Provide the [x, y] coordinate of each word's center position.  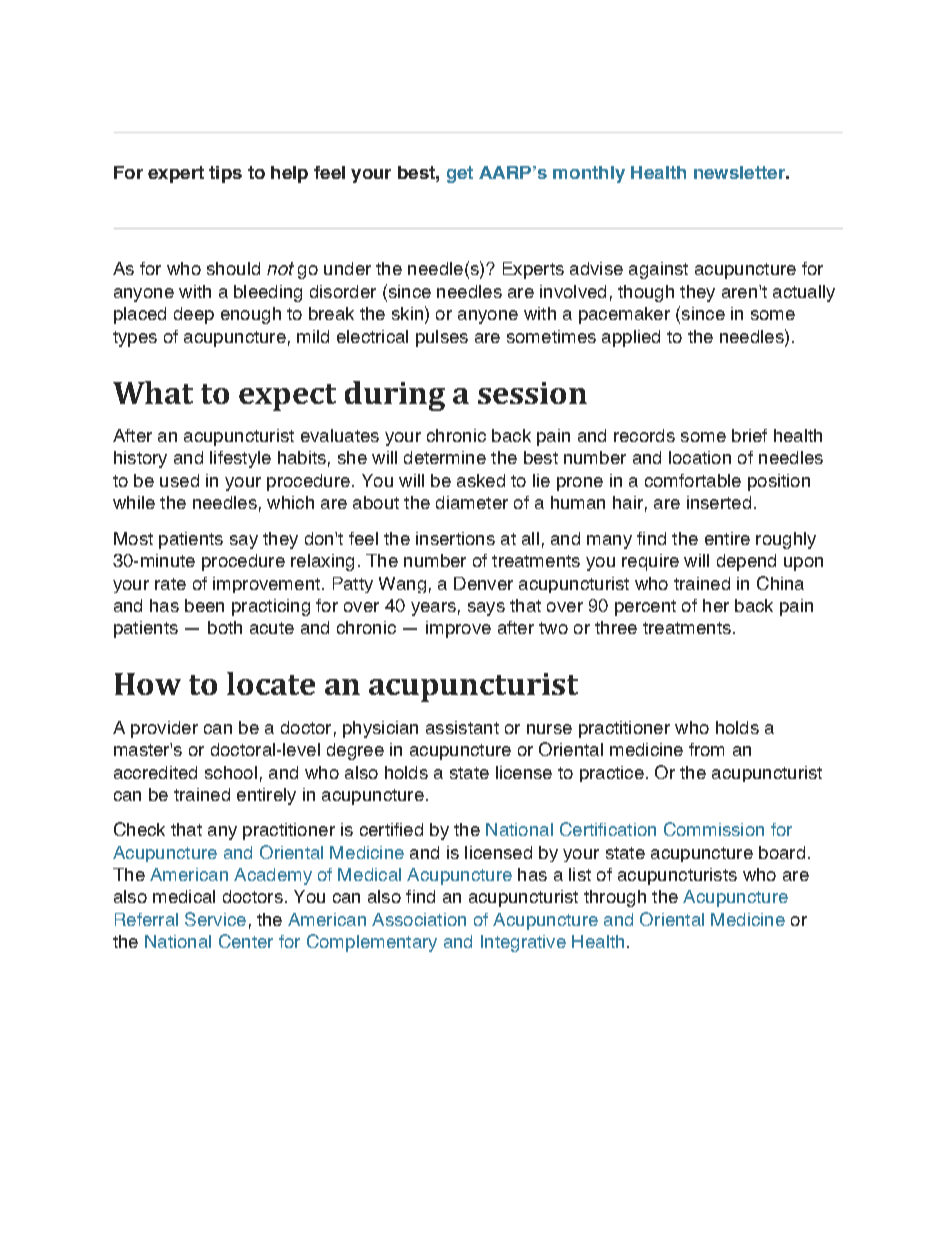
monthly [589, 174]
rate [170, 584]
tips [225, 174]
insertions [455, 538]
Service [215, 919]
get [460, 174]
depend [746, 562]
